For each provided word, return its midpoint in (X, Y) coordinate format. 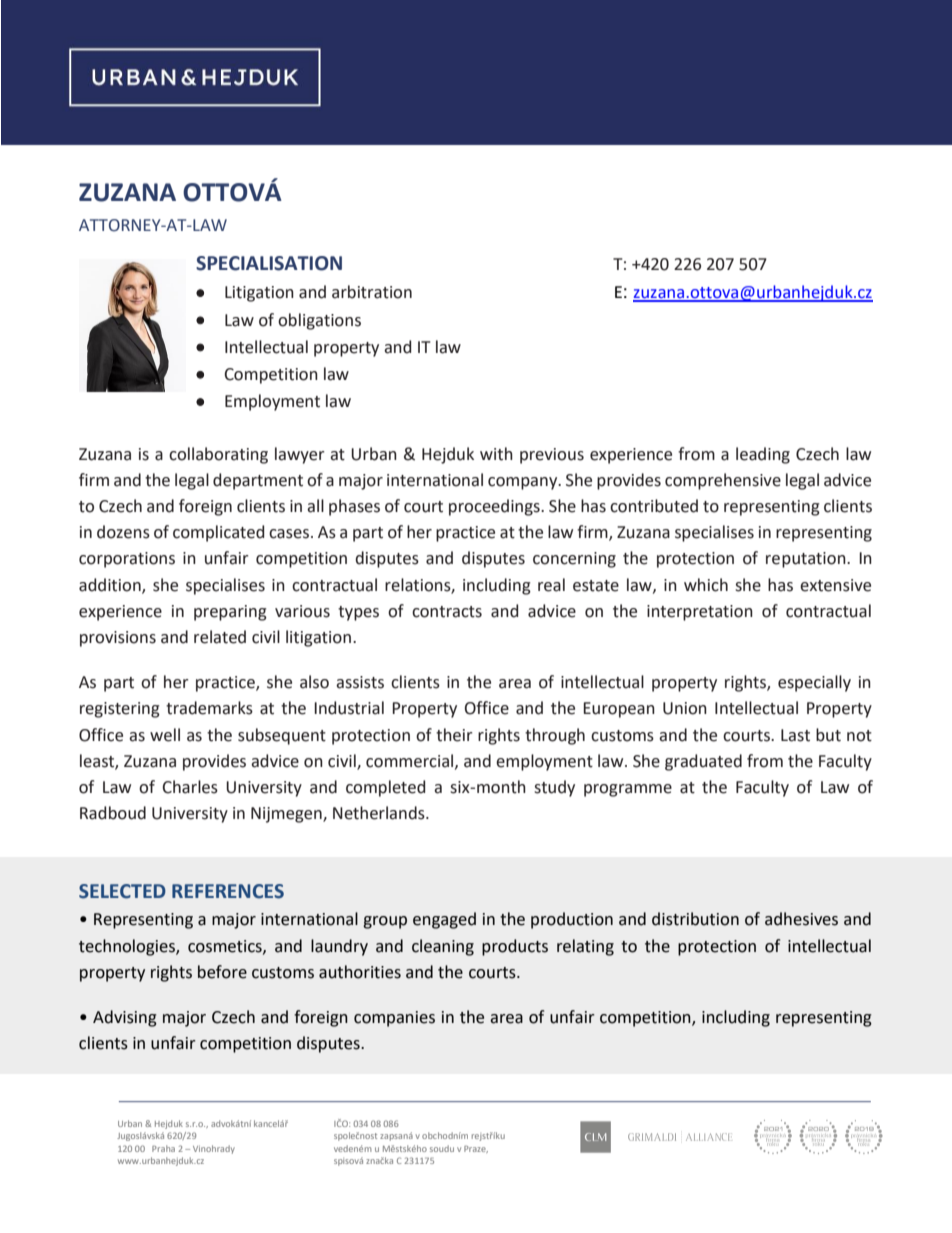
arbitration (372, 292)
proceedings (495, 507)
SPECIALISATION (269, 263)
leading (763, 455)
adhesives (801, 919)
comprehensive (723, 481)
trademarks (209, 708)
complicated (218, 533)
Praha (163, 1148)
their (454, 735)
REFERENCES (228, 891)
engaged (444, 920)
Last (795, 735)
